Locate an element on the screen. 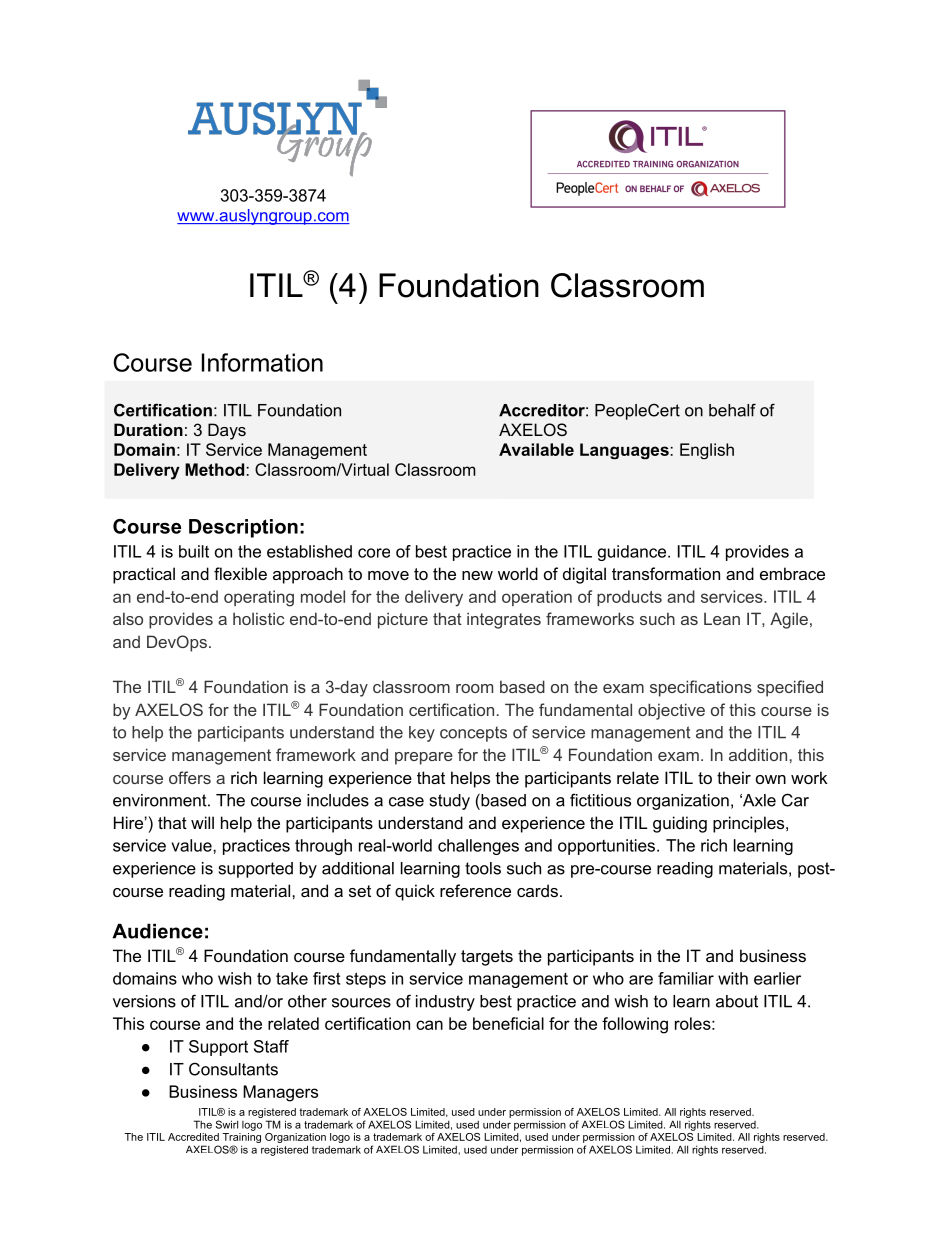 The image size is (952, 1233). Information is located at coordinates (262, 362).
